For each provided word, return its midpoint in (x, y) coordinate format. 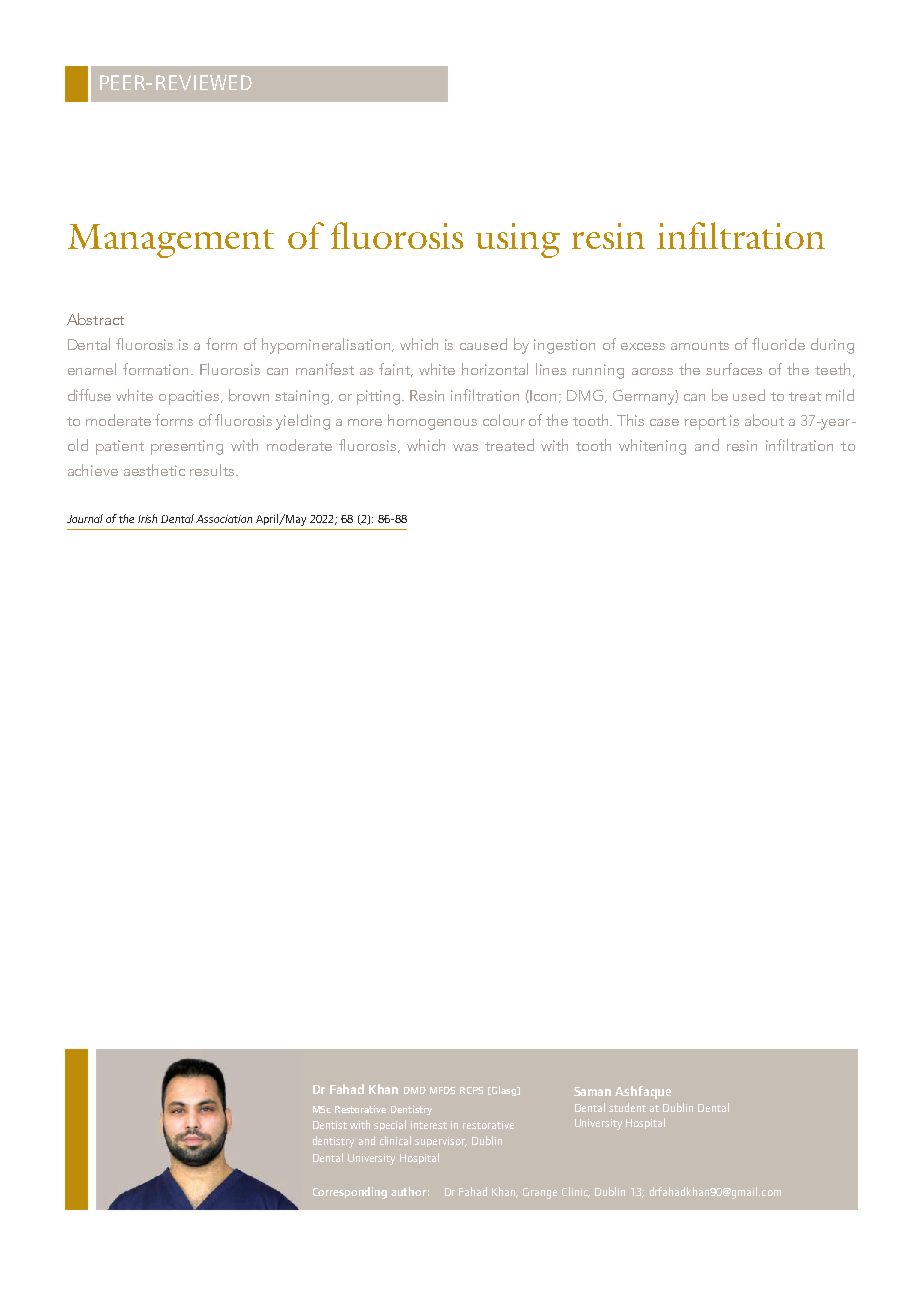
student (627, 1107)
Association (224, 519)
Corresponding (350, 1193)
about (764, 420)
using (518, 240)
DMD (415, 1090)
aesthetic (154, 470)
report (705, 423)
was (465, 447)
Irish (147, 518)
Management (171, 241)
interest (429, 1125)
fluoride (778, 344)
